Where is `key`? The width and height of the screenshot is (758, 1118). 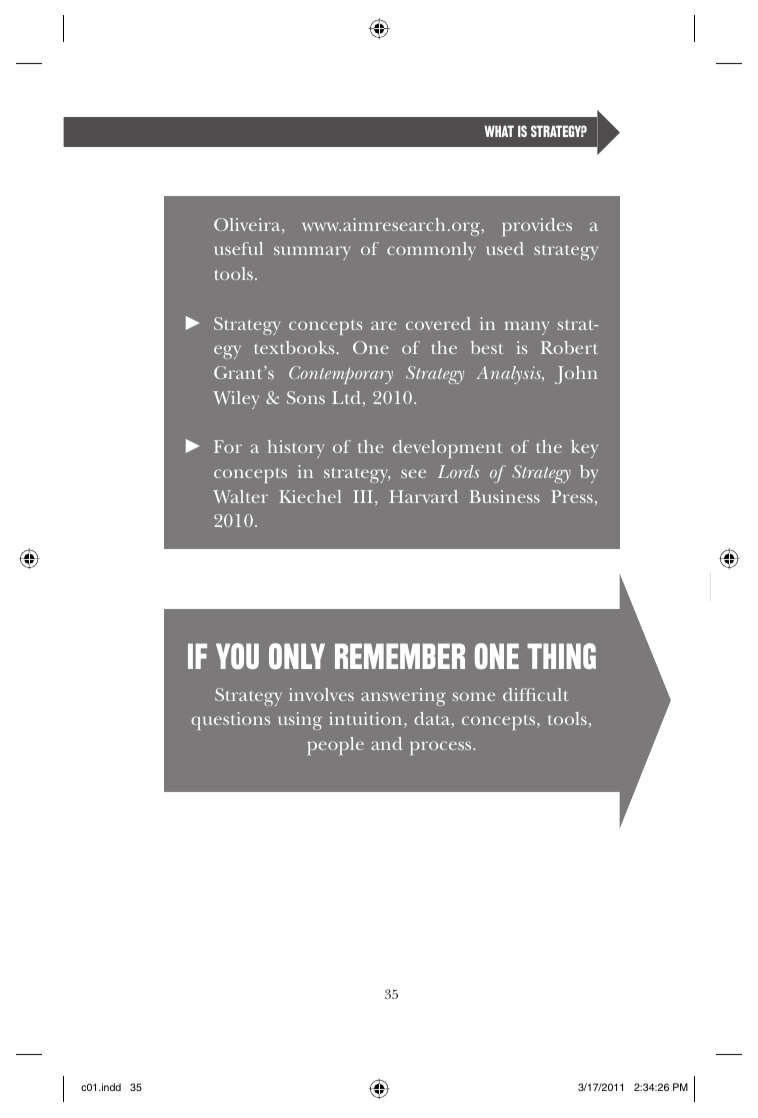
key is located at coordinates (584, 449).
